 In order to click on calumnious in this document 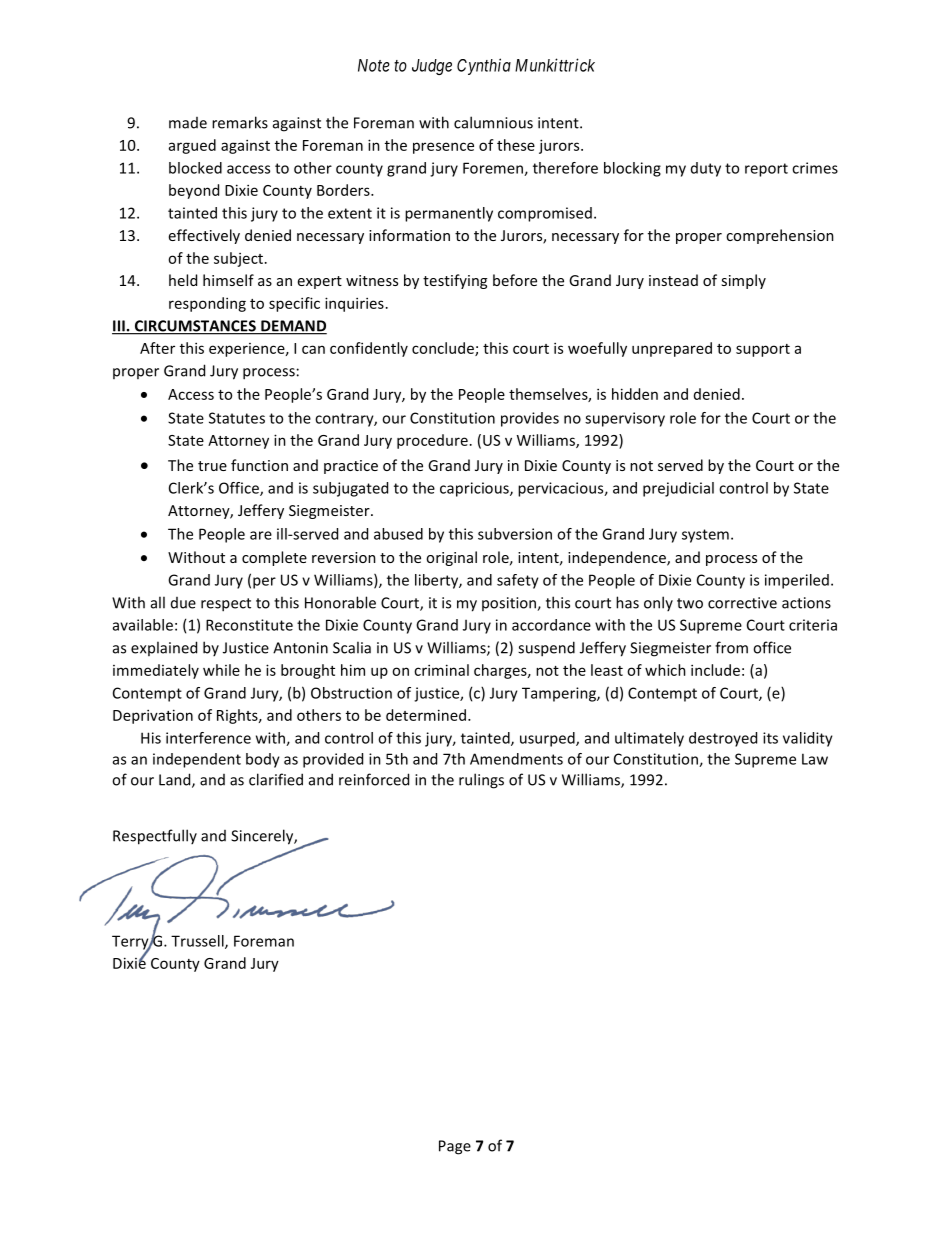, I will do `click(493, 122)`.
